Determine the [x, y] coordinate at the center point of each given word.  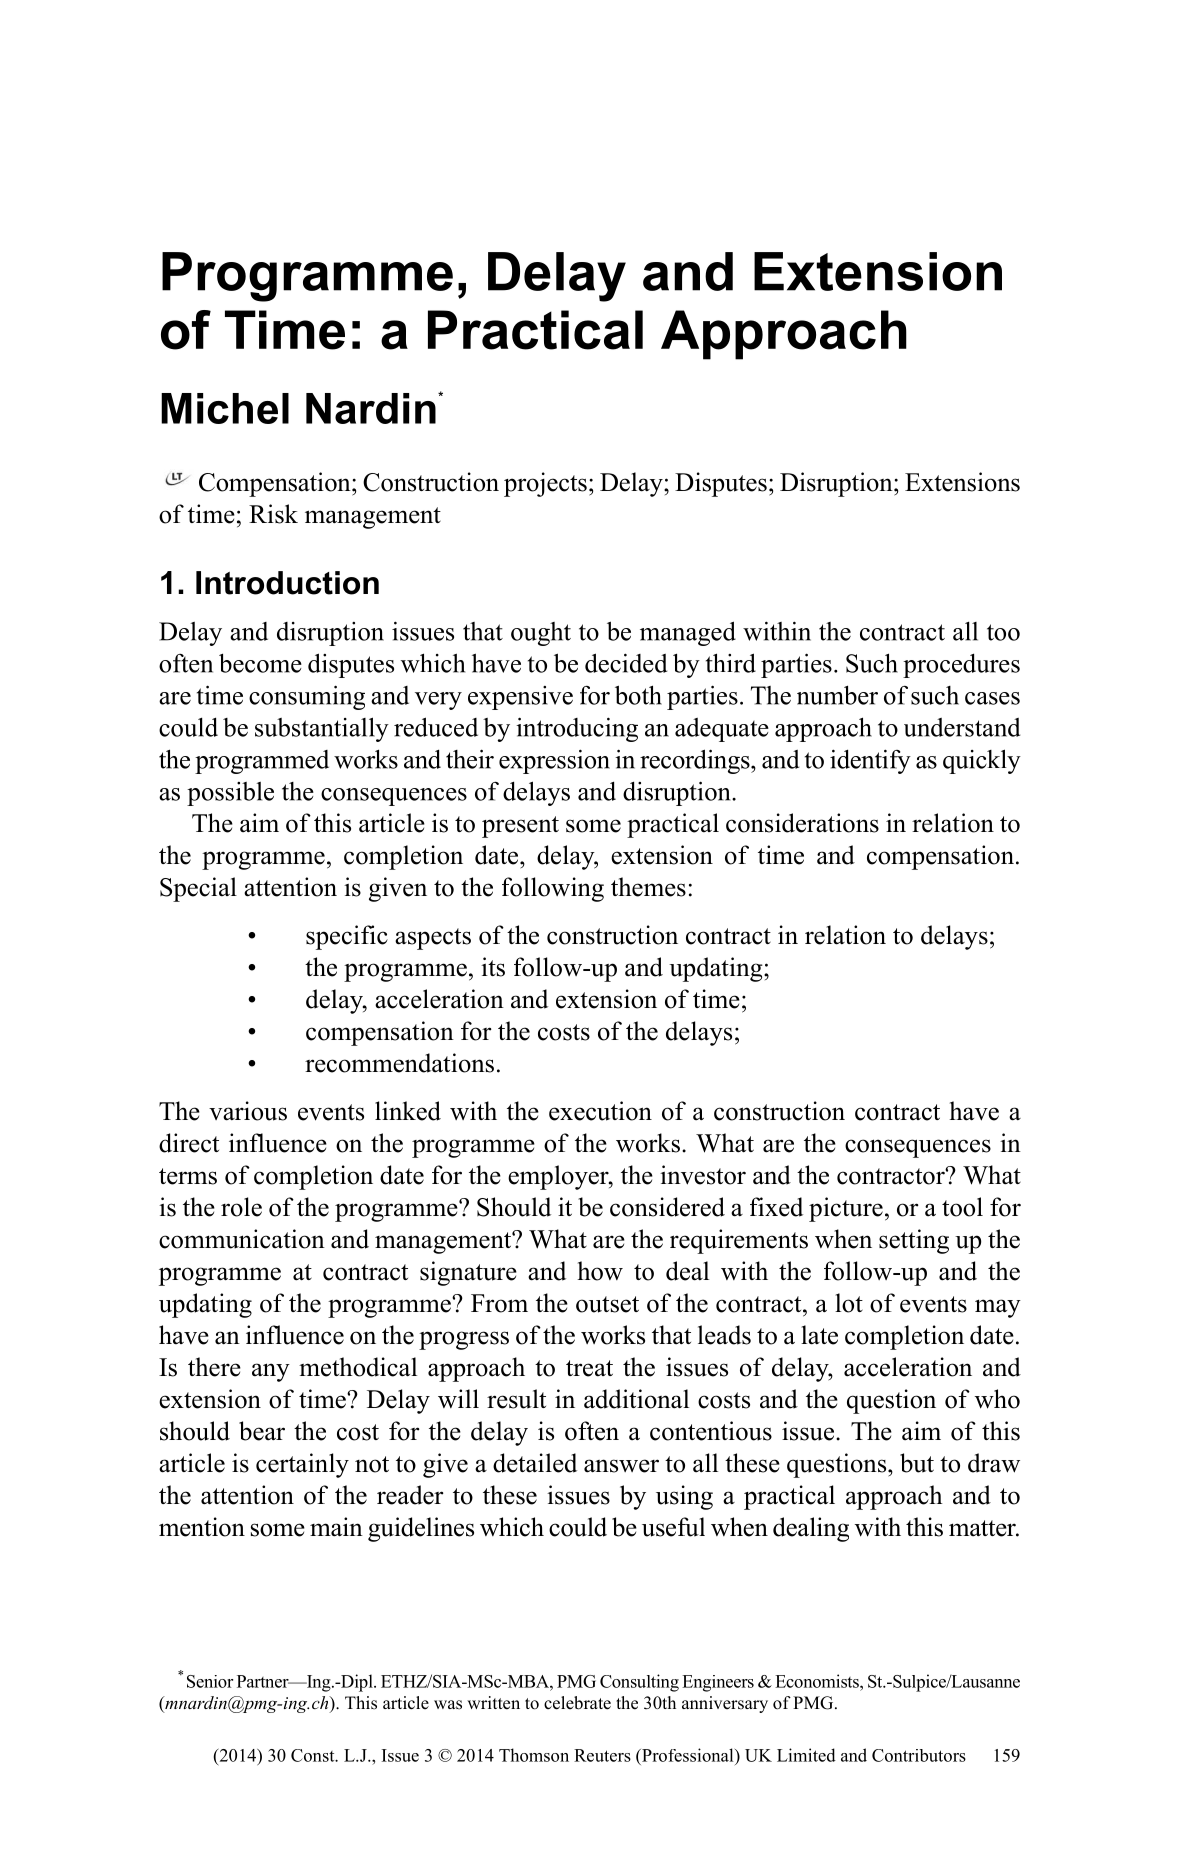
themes [648, 887]
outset [607, 1304]
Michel [225, 408]
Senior [210, 1681]
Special [198, 889]
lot [849, 1303]
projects [545, 484]
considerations [802, 823]
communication [242, 1239]
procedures [961, 665]
